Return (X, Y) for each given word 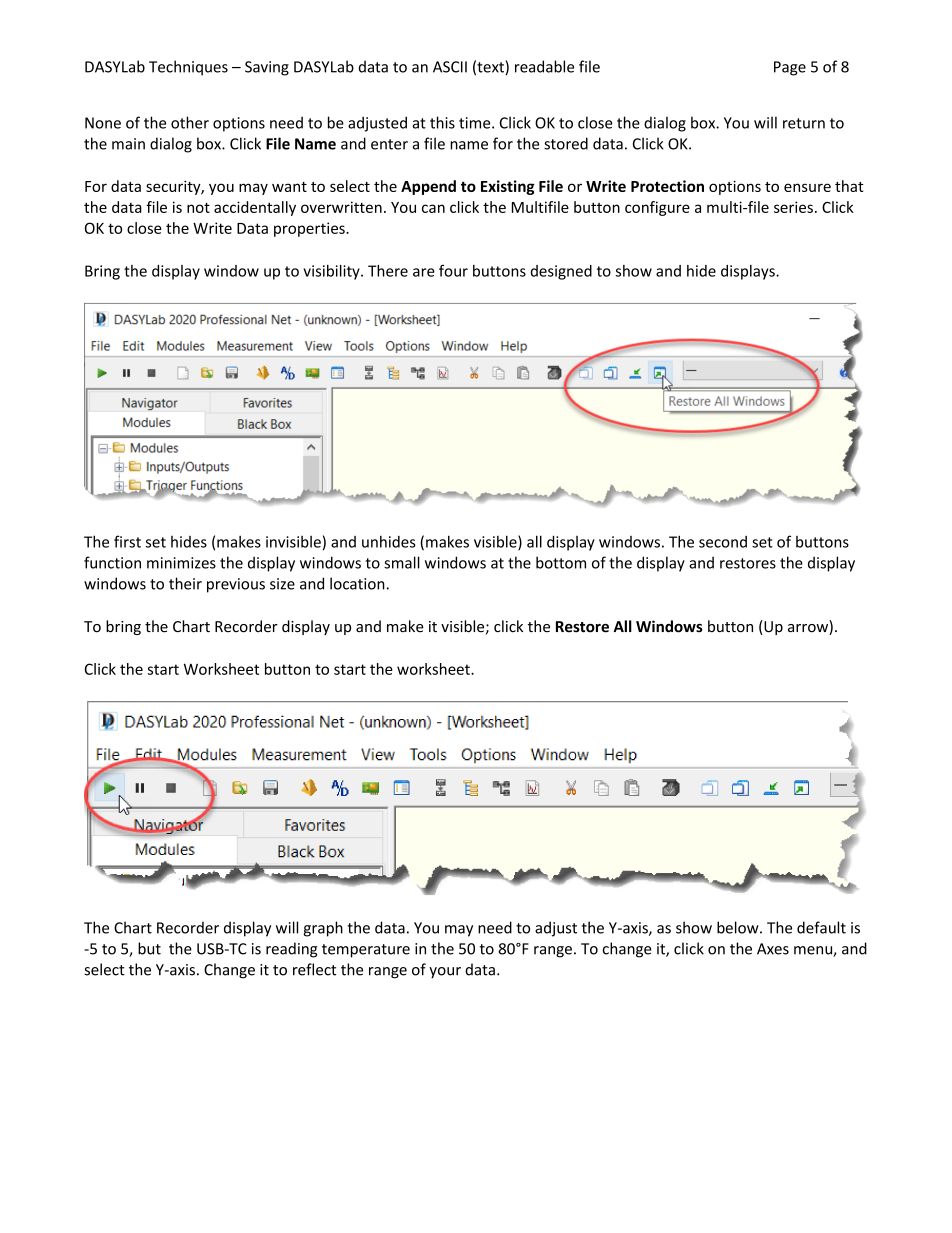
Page (790, 68)
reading (291, 950)
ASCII (450, 67)
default (821, 927)
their (185, 583)
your (445, 973)
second (723, 542)
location (357, 583)
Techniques (188, 68)
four (453, 270)
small (402, 562)
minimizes (181, 563)
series (793, 207)
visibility (333, 272)
